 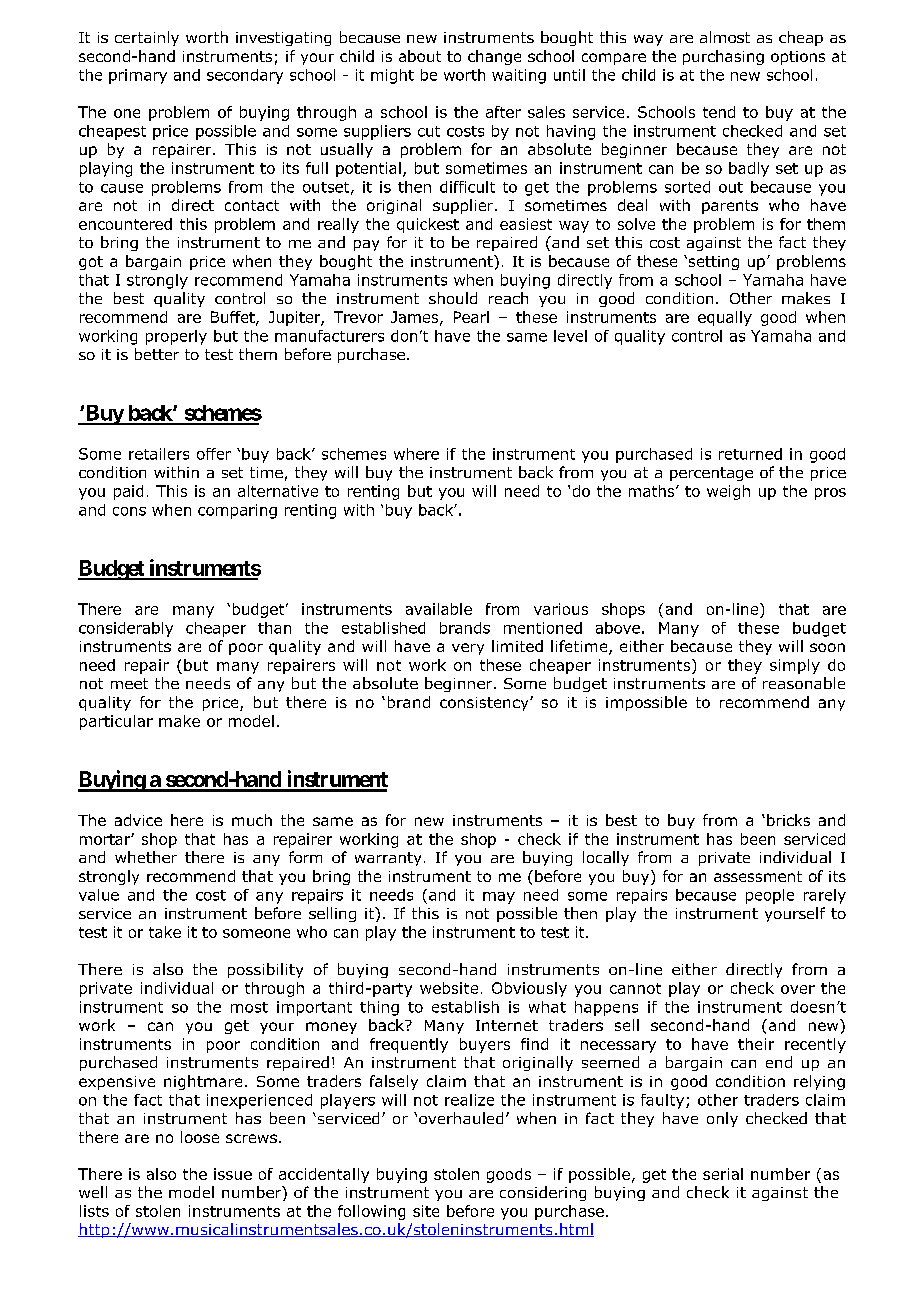 I want to click on serial, so click(x=723, y=1174).
